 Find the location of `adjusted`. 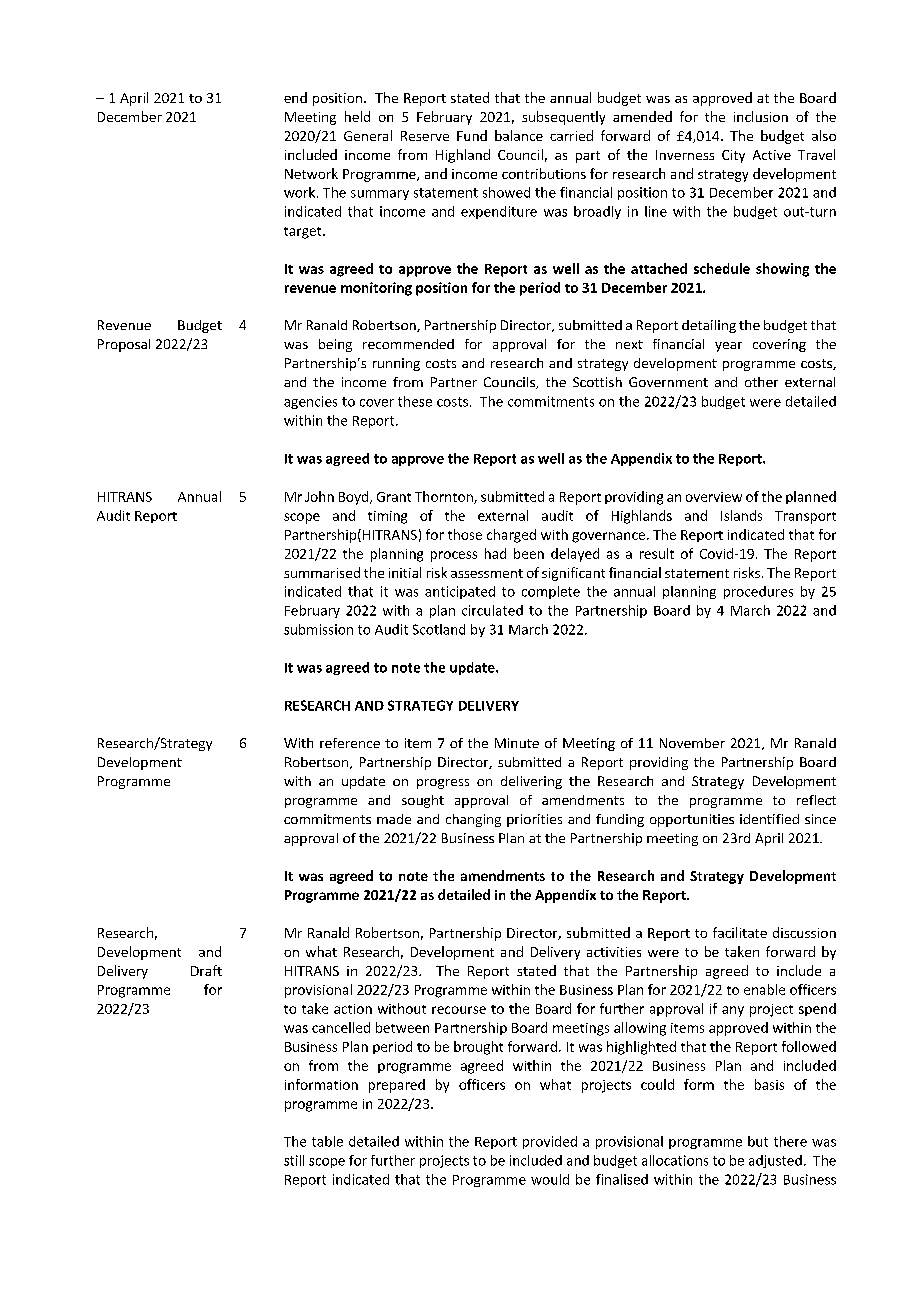

adjusted is located at coordinates (775, 1161).
